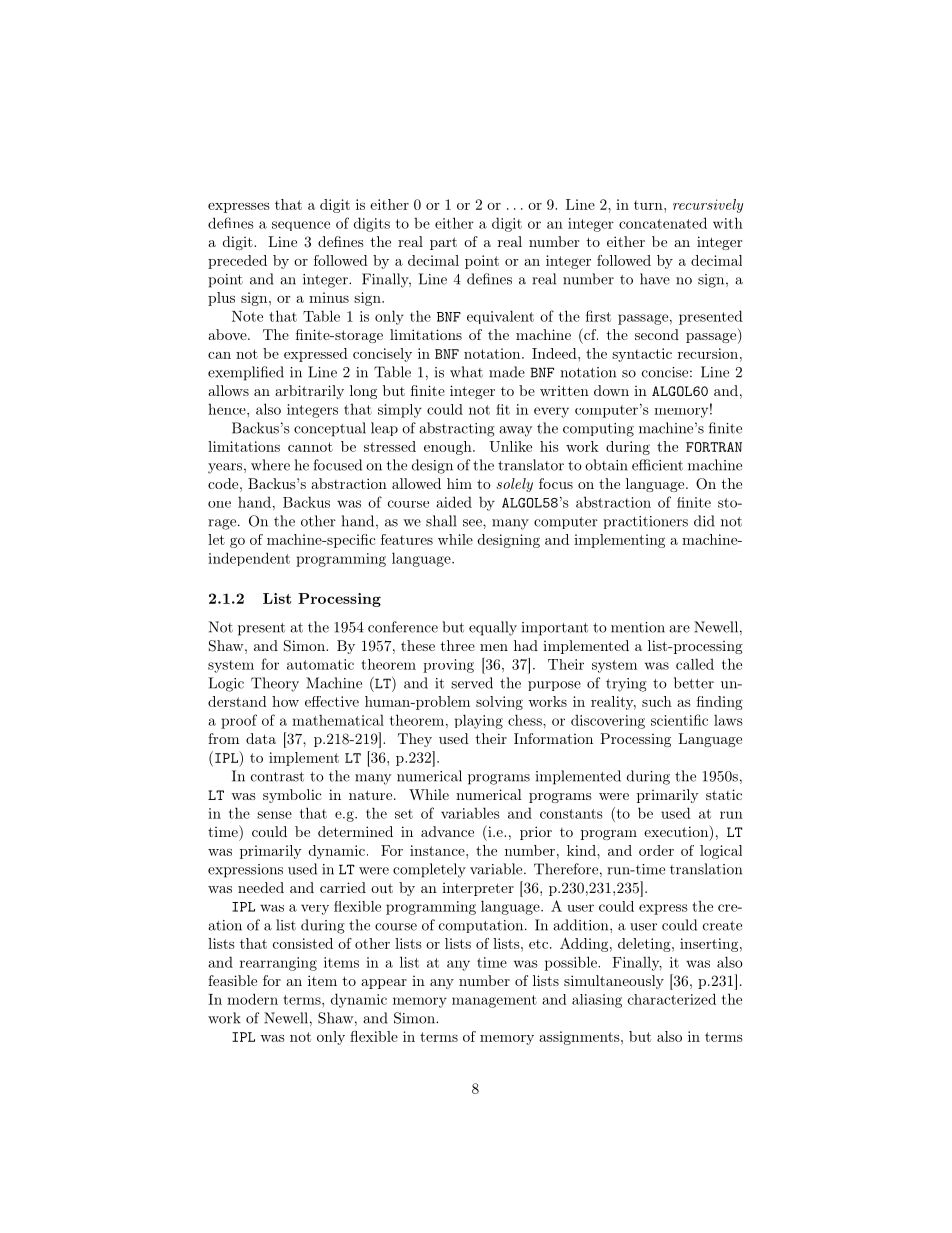 Image resolution: width=952 pixels, height=1233 pixels. Describe the element at coordinates (301, 226) in the screenshot. I see `sequence` at that location.
